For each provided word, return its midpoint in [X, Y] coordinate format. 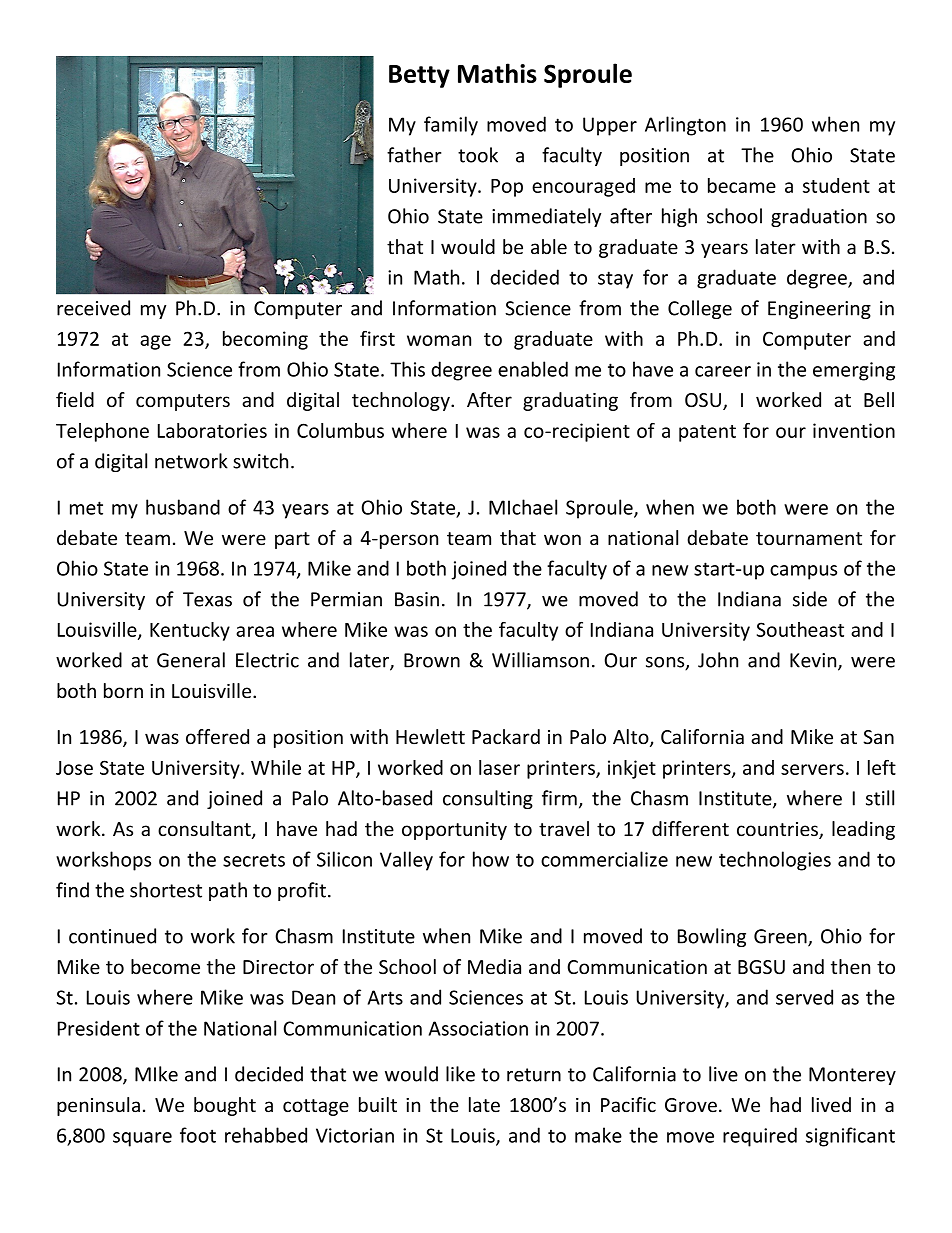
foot [198, 1135]
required [760, 1137]
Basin [417, 599]
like [460, 1074]
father [414, 155]
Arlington [685, 126]
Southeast [800, 629]
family [451, 126]
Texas [207, 599]
